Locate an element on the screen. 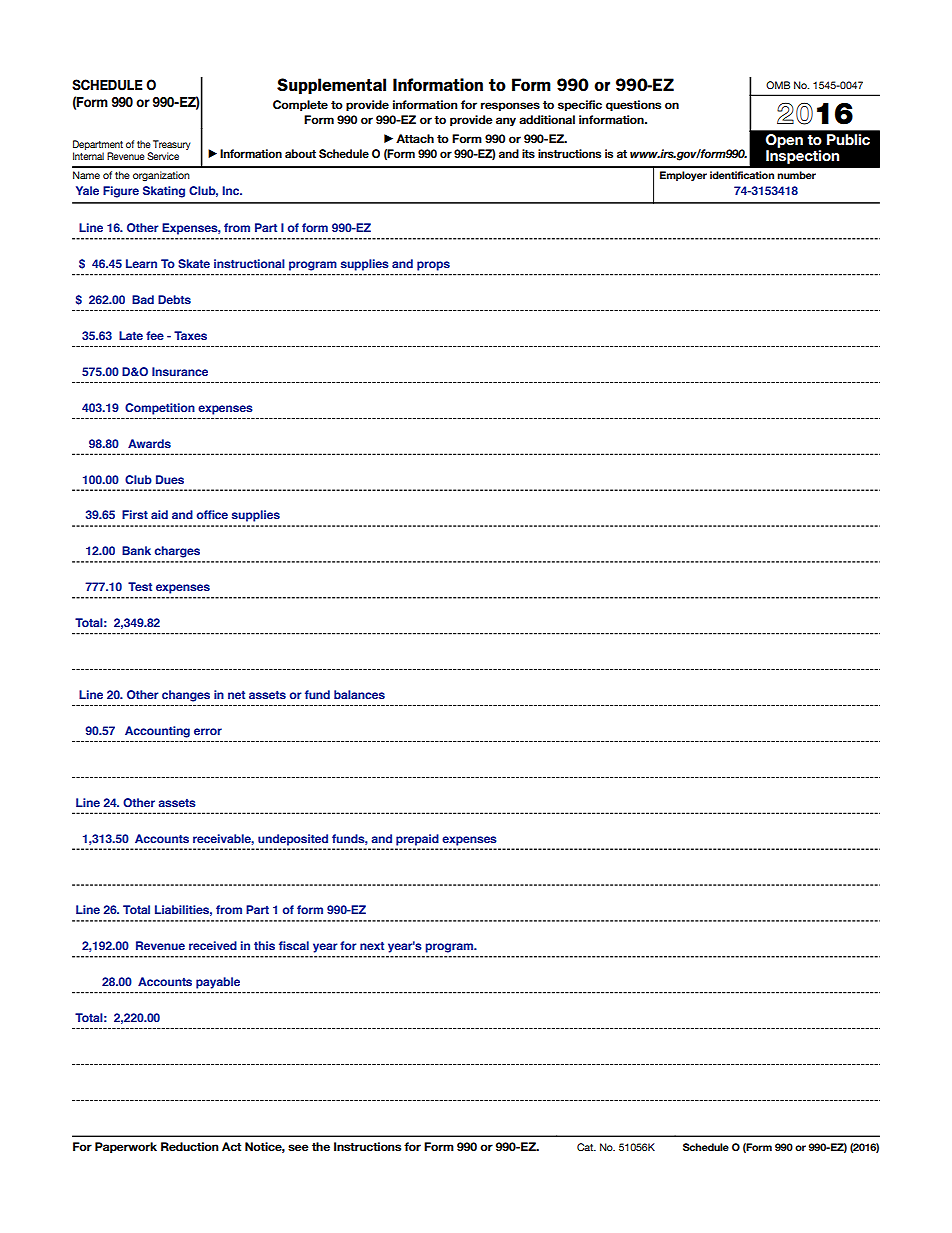 The image size is (952, 1233). changes is located at coordinates (186, 696).
